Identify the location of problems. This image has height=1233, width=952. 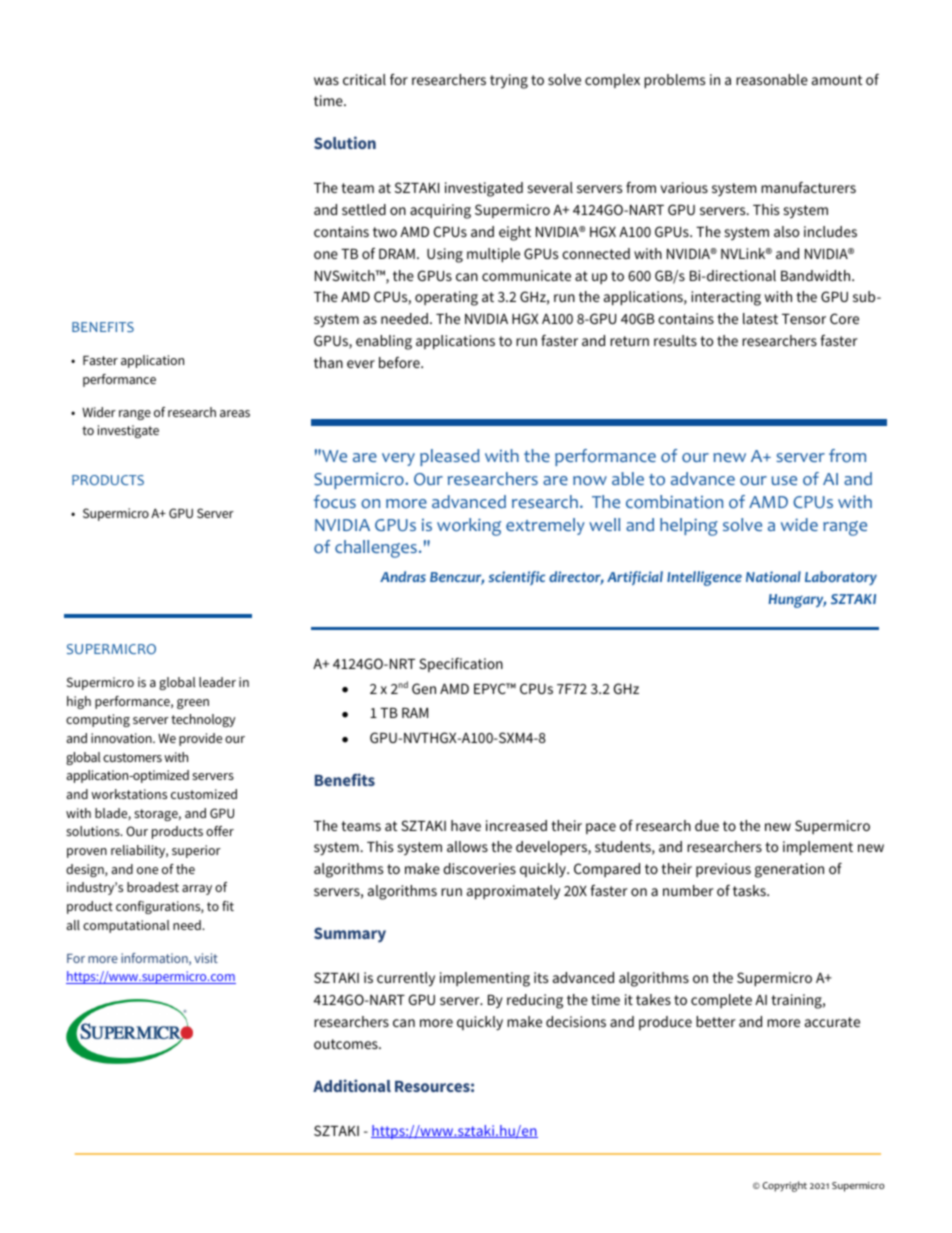
(674, 81).
